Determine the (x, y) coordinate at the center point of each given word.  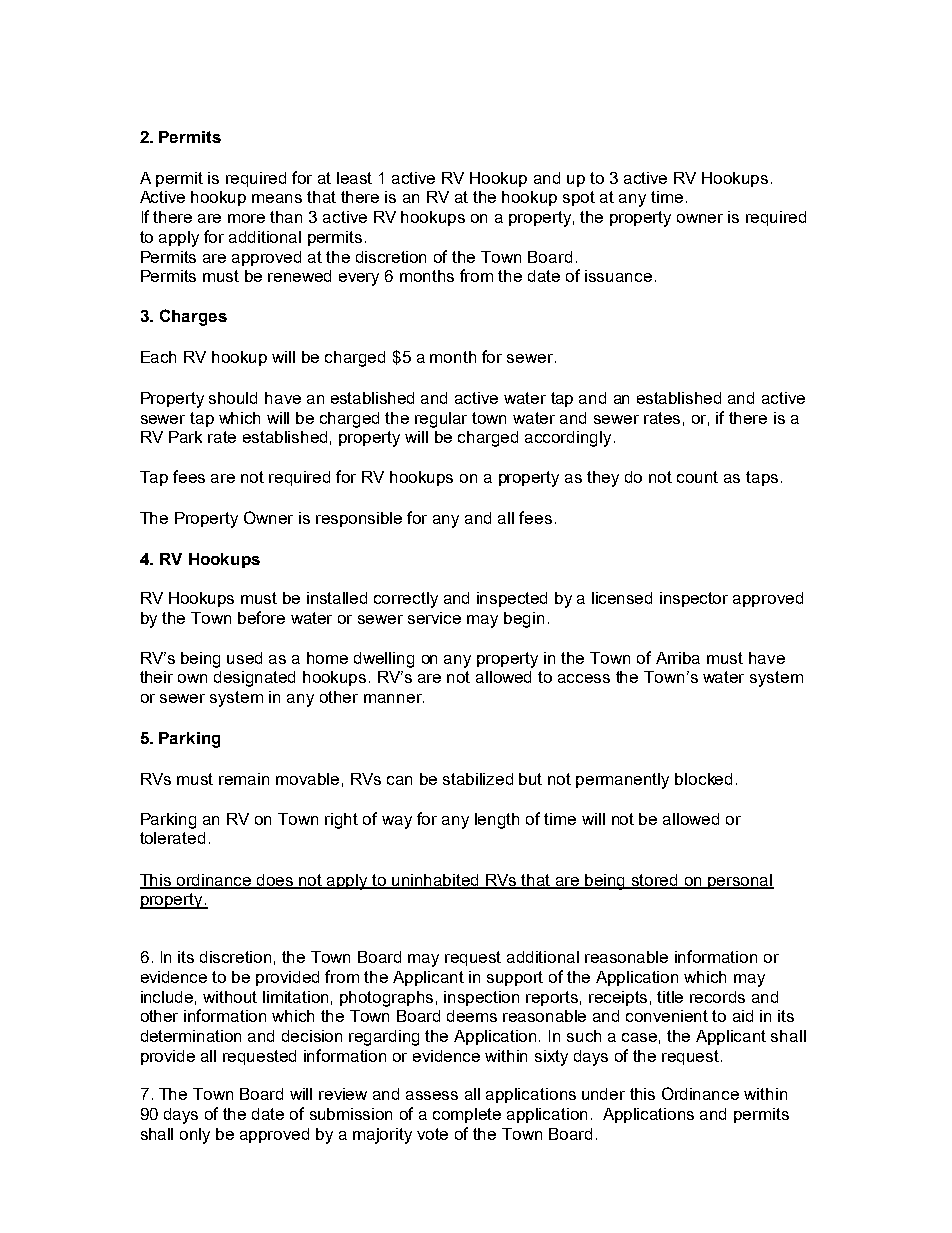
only (195, 1136)
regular (441, 420)
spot (579, 198)
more (246, 218)
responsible (359, 519)
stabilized (478, 779)
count (697, 477)
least (354, 178)
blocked (703, 779)
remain (244, 779)
